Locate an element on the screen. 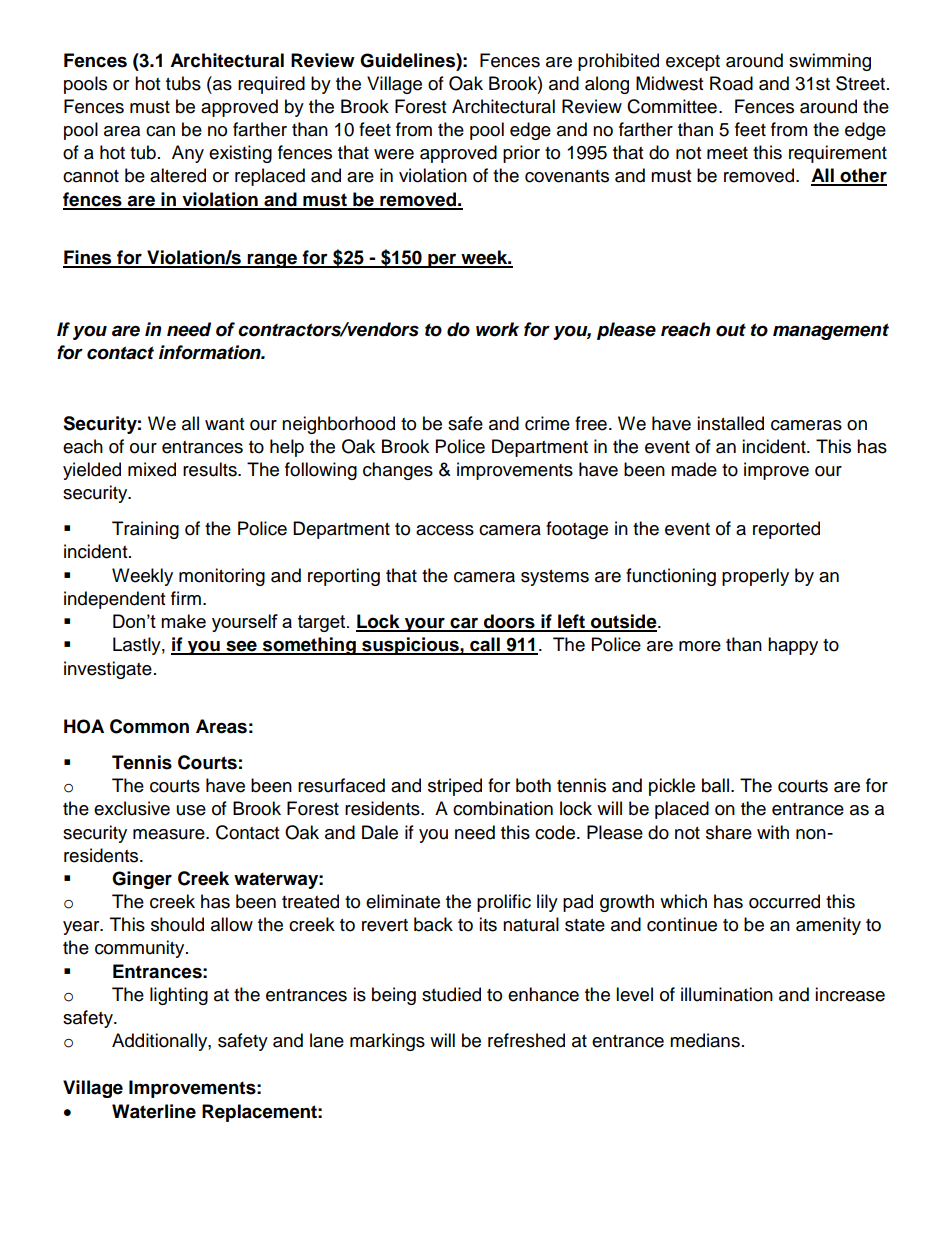 The image size is (952, 1233). properly is located at coordinates (755, 577).
